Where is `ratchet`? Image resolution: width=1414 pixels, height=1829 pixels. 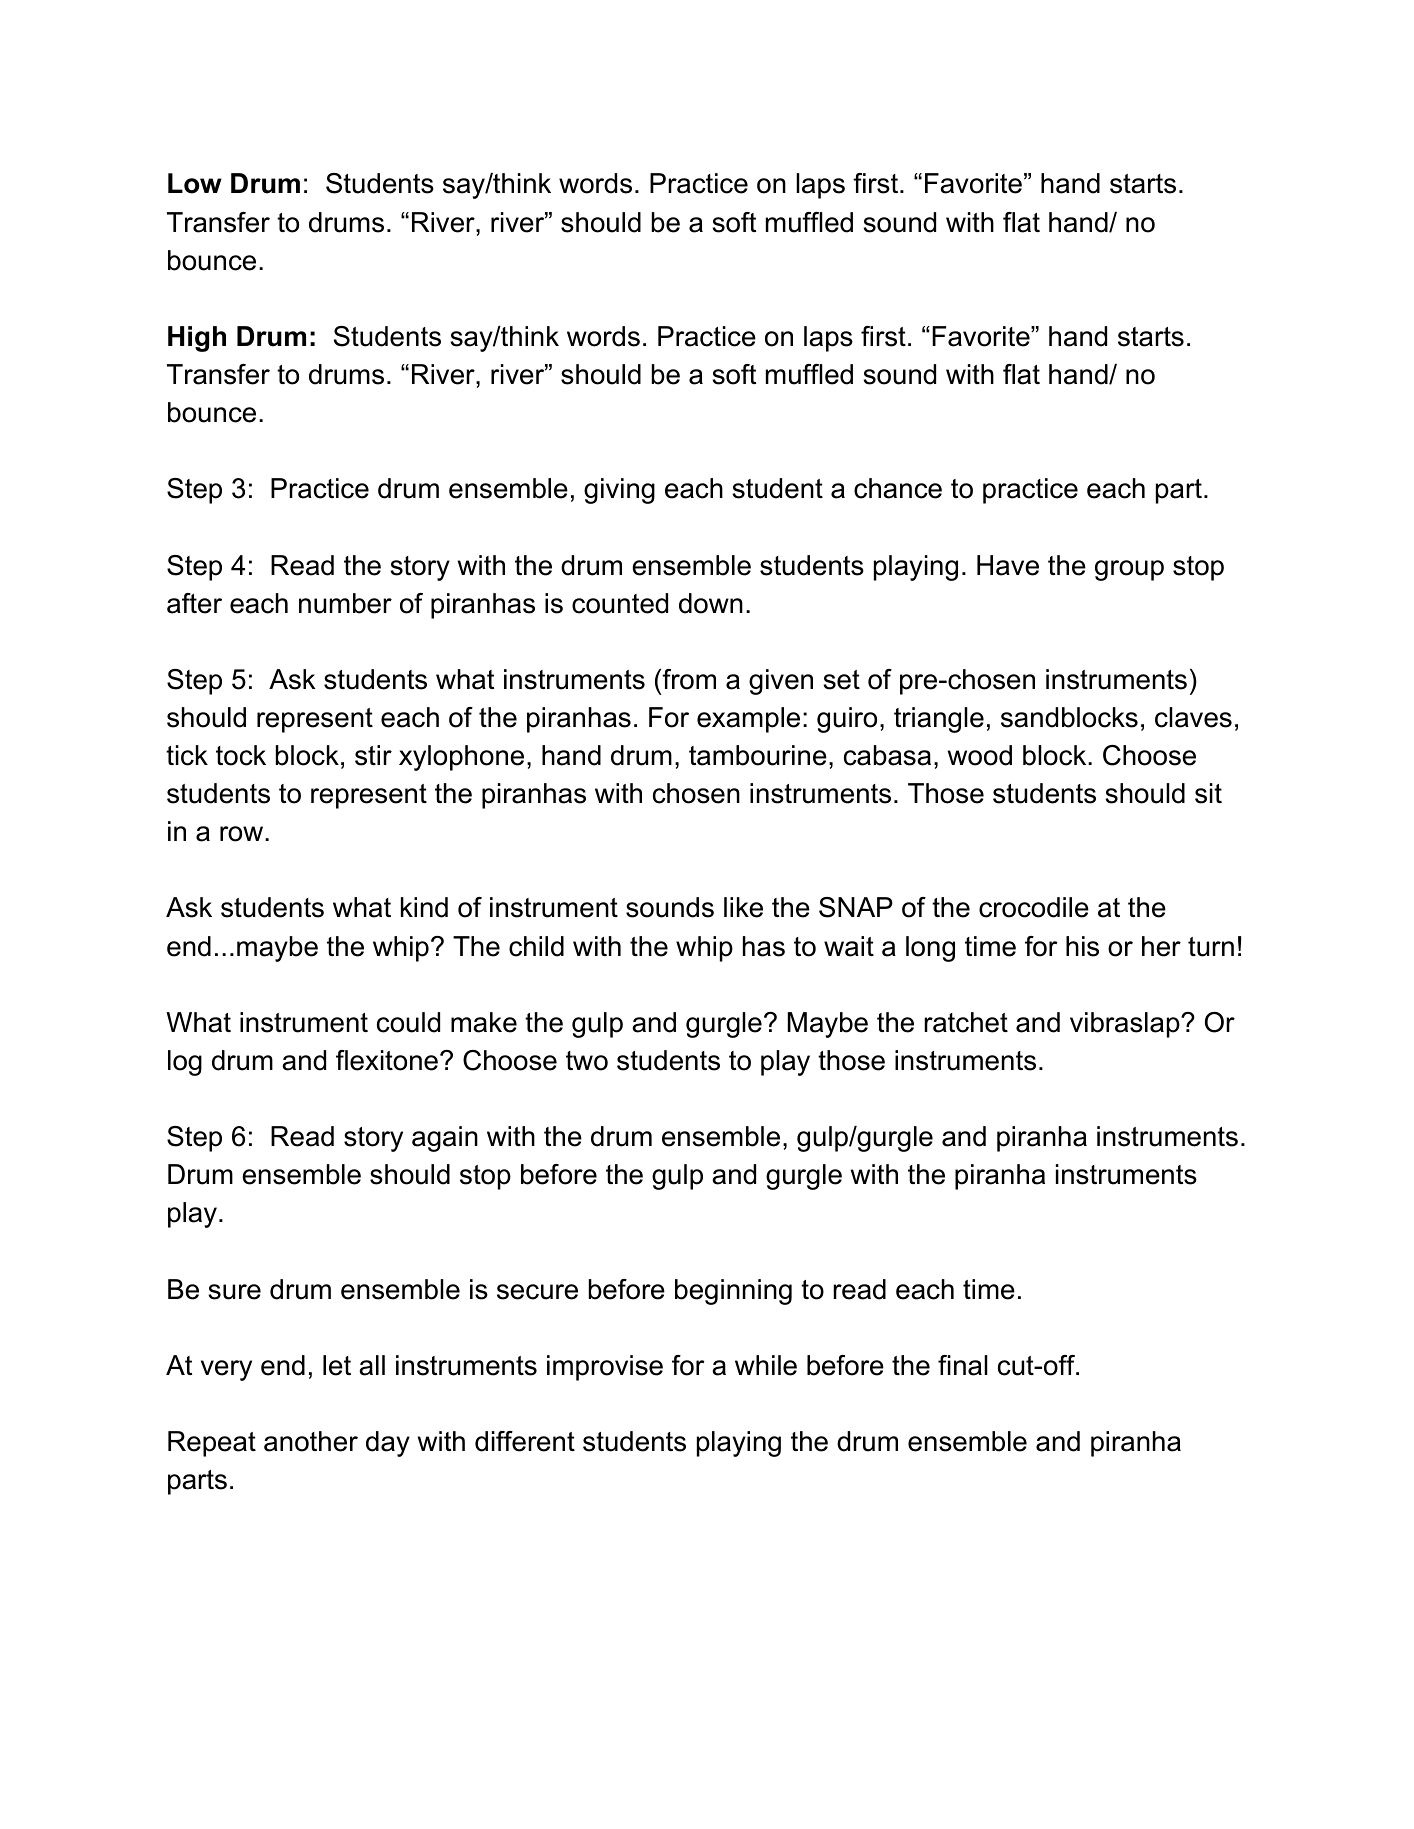
ratchet is located at coordinates (966, 1022).
